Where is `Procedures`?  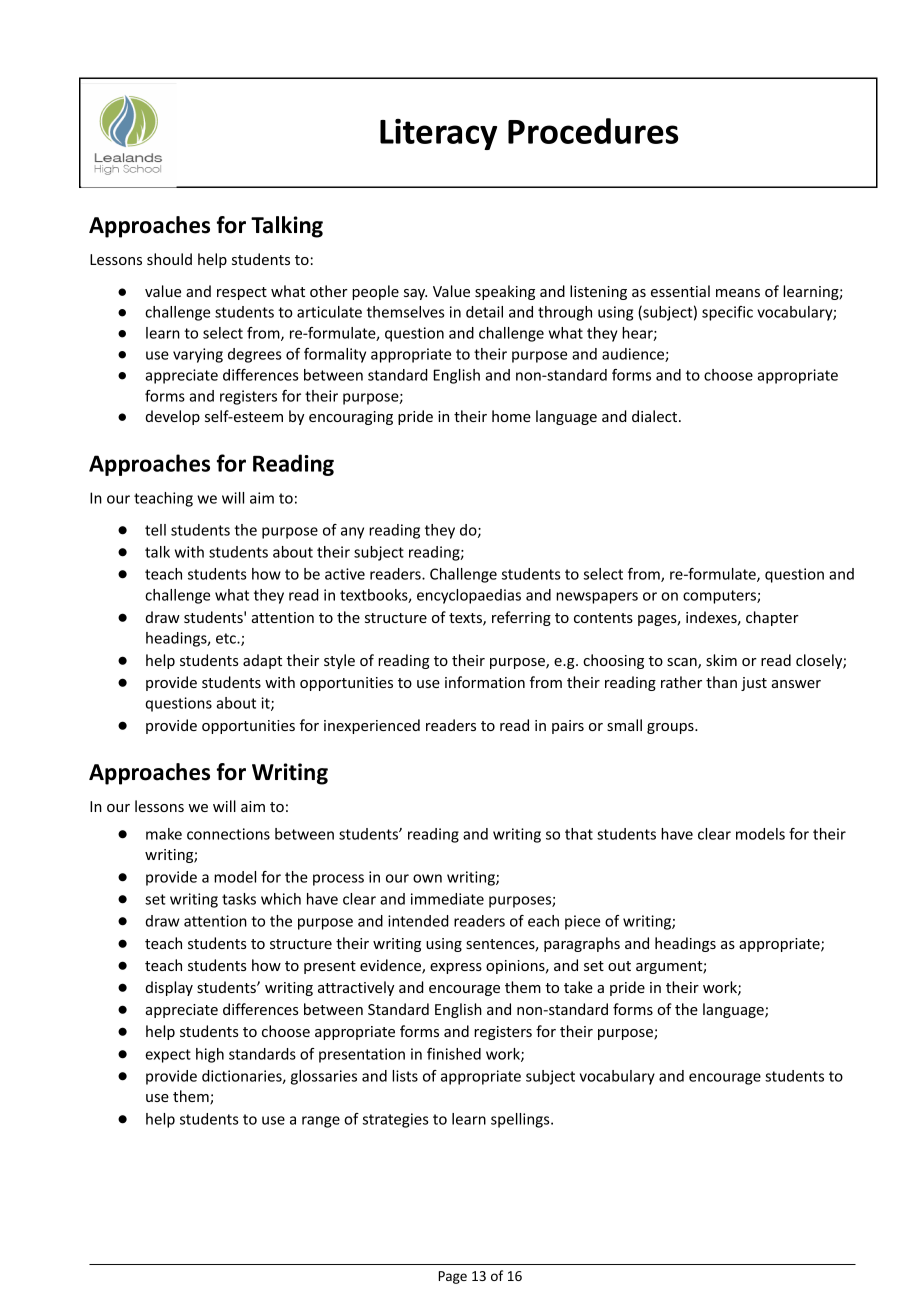
Procedures is located at coordinates (593, 131).
